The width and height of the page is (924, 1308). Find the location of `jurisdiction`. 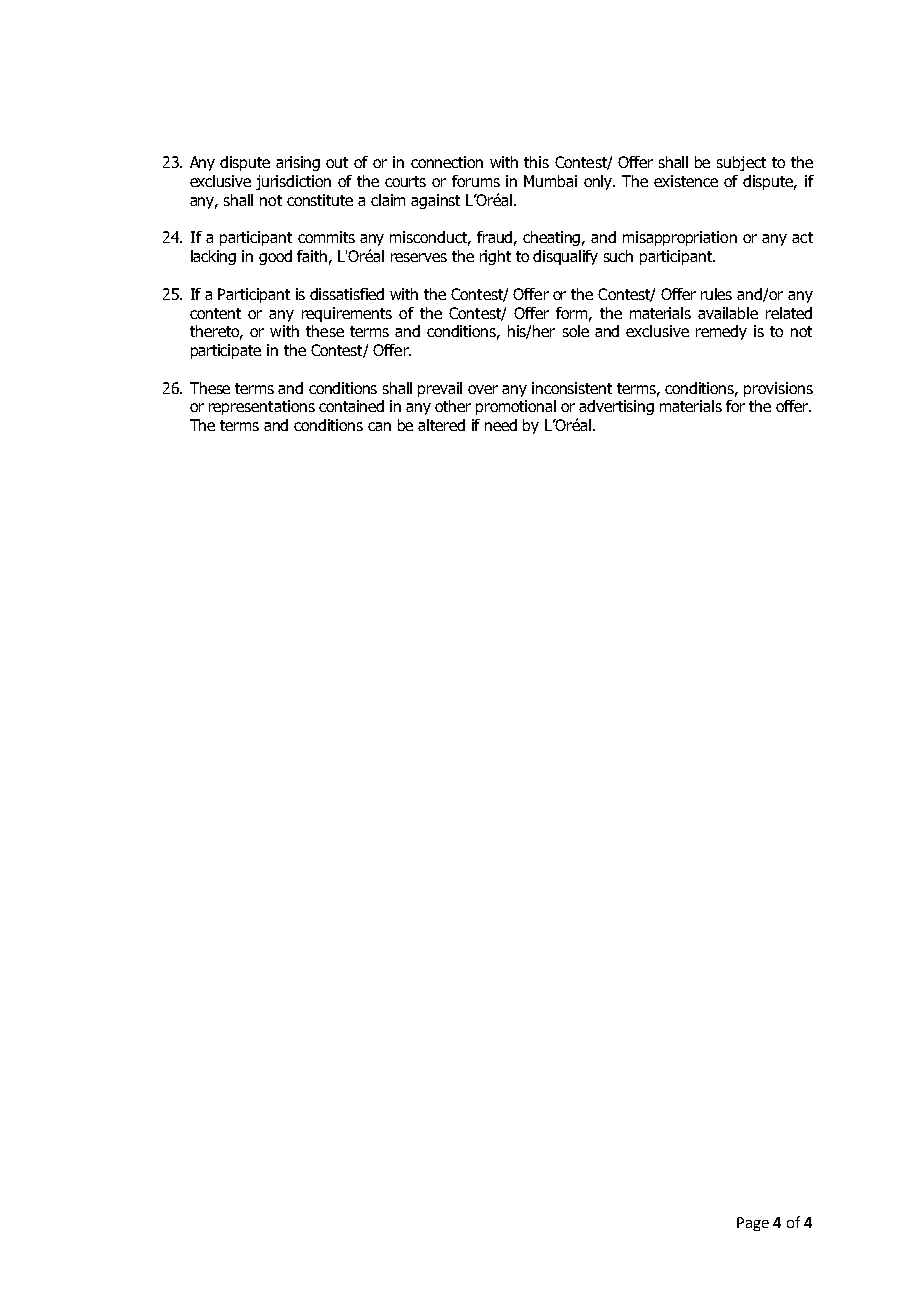

jurisdiction is located at coordinates (293, 182).
